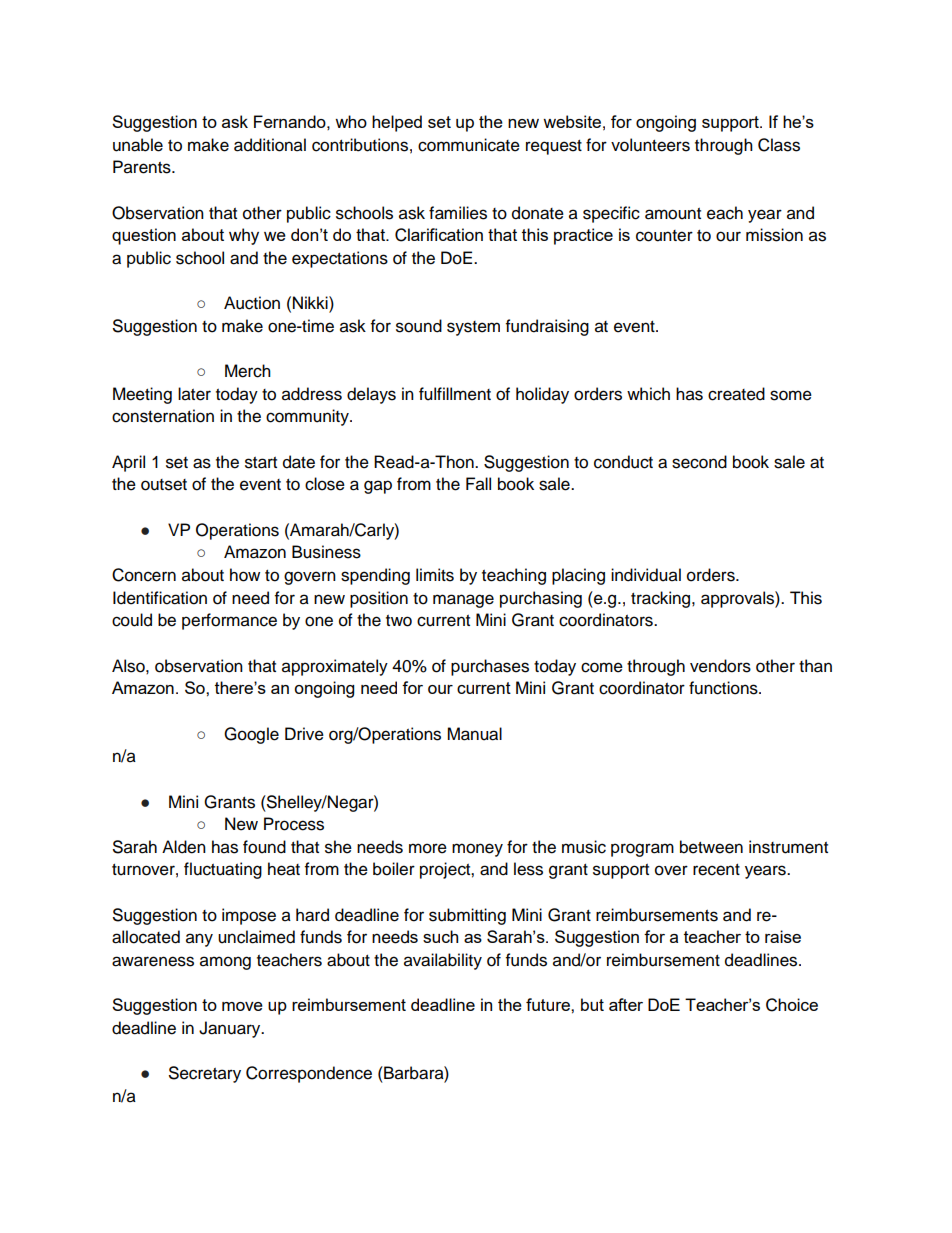 This document has width=952, height=1233. Describe the element at coordinates (184, 847) in the document. I see `Alden` at that location.
